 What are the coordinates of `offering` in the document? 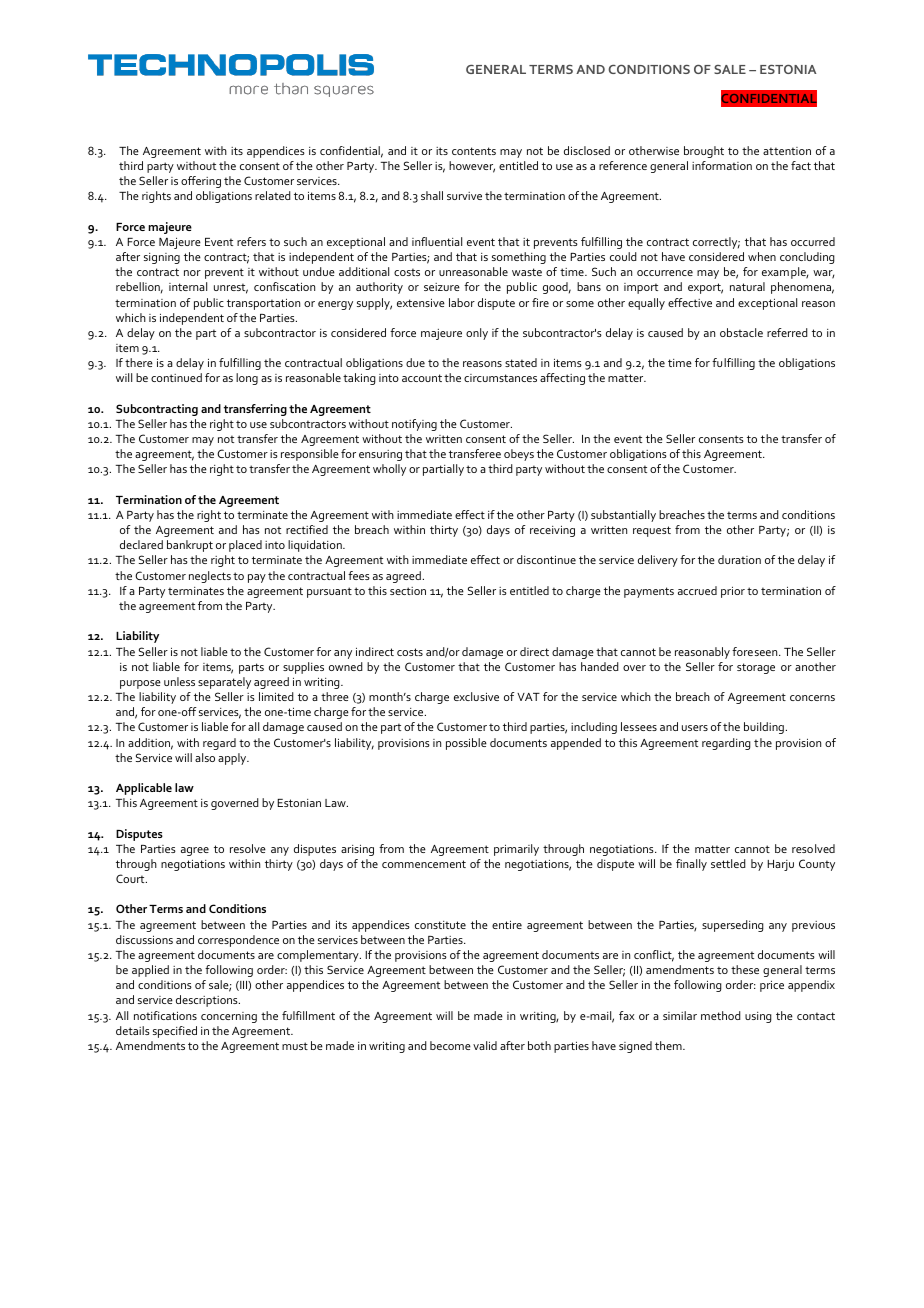 It's located at (201, 182).
